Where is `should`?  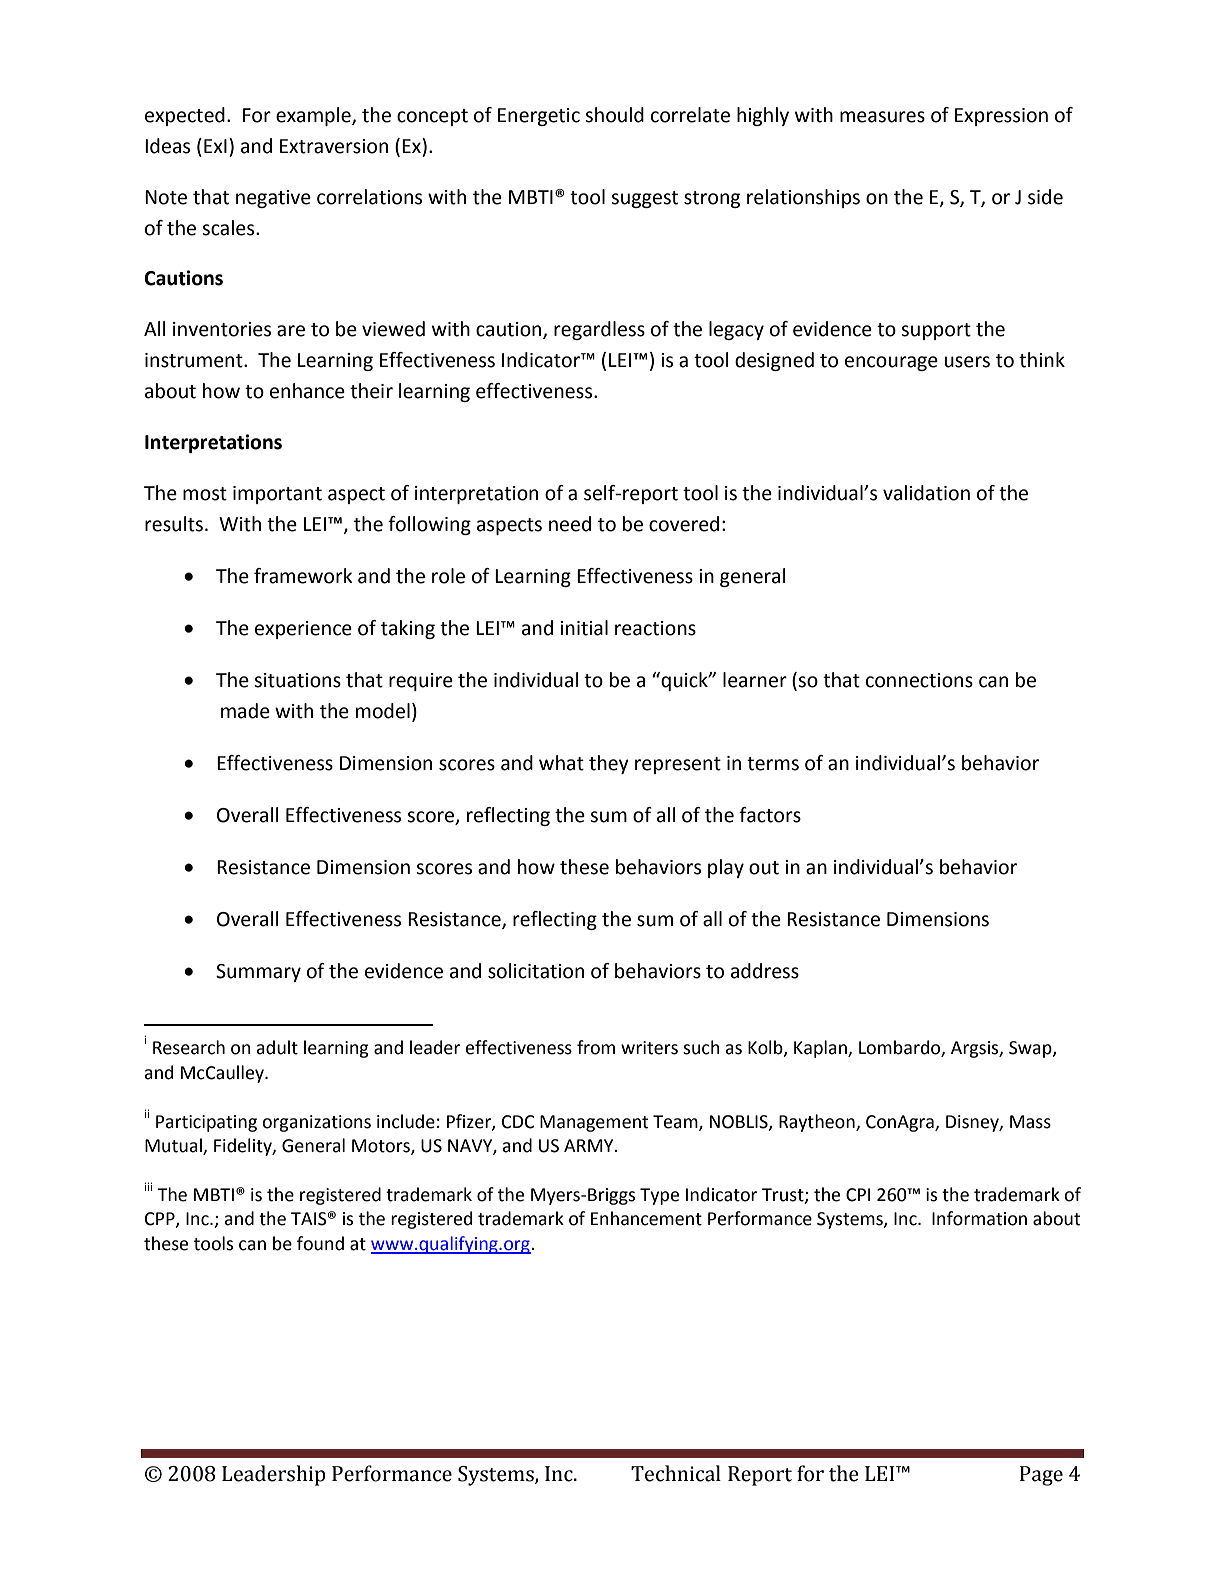 should is located at coordinates (614, 115).
